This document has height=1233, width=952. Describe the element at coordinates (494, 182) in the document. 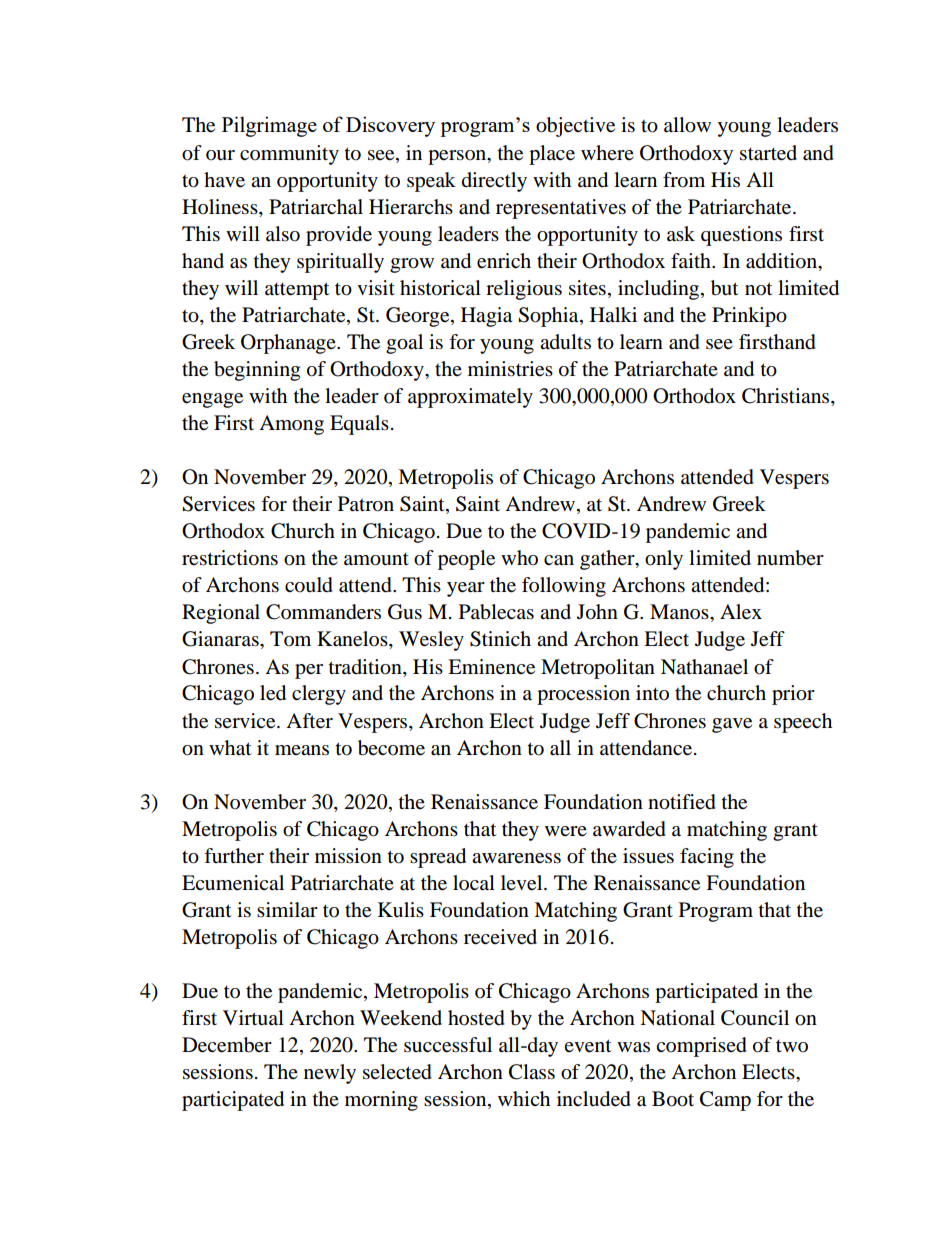

I see `directly` at that location.
